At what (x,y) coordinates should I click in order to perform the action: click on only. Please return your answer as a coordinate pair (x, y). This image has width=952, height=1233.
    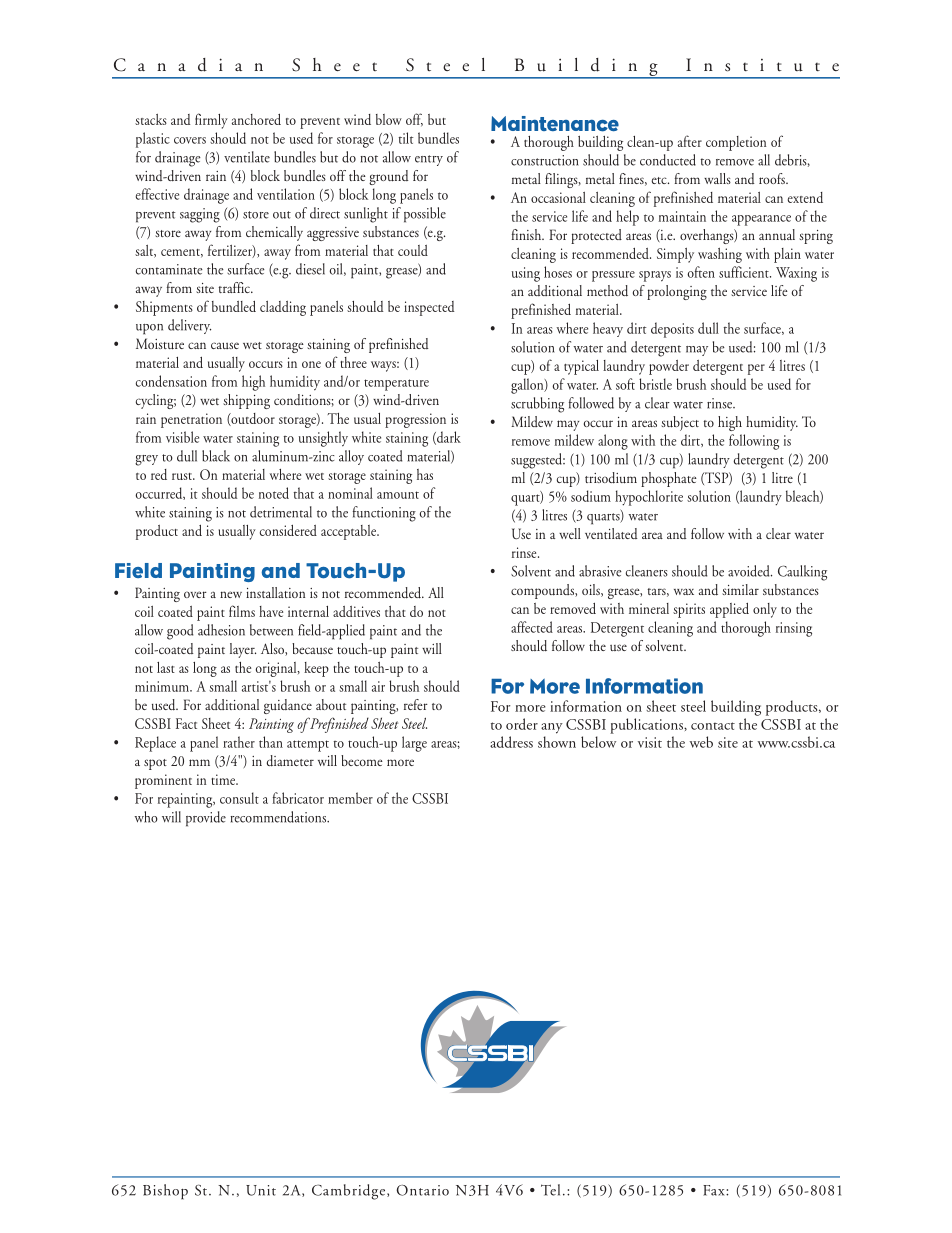
    Looking at the image, I should click on (765, 610).
